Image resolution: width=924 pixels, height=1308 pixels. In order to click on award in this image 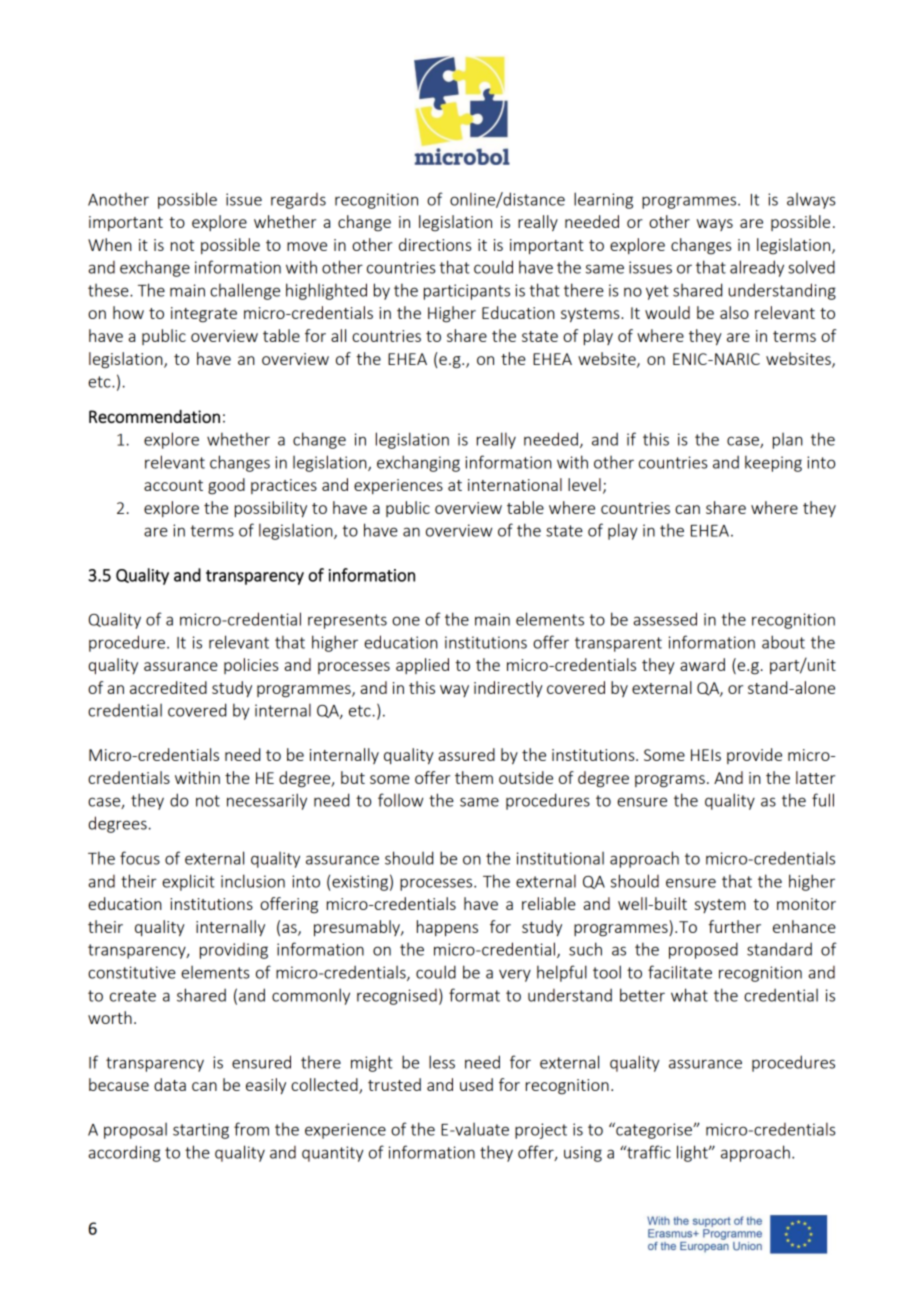, I will do `click(702, 664)`.
